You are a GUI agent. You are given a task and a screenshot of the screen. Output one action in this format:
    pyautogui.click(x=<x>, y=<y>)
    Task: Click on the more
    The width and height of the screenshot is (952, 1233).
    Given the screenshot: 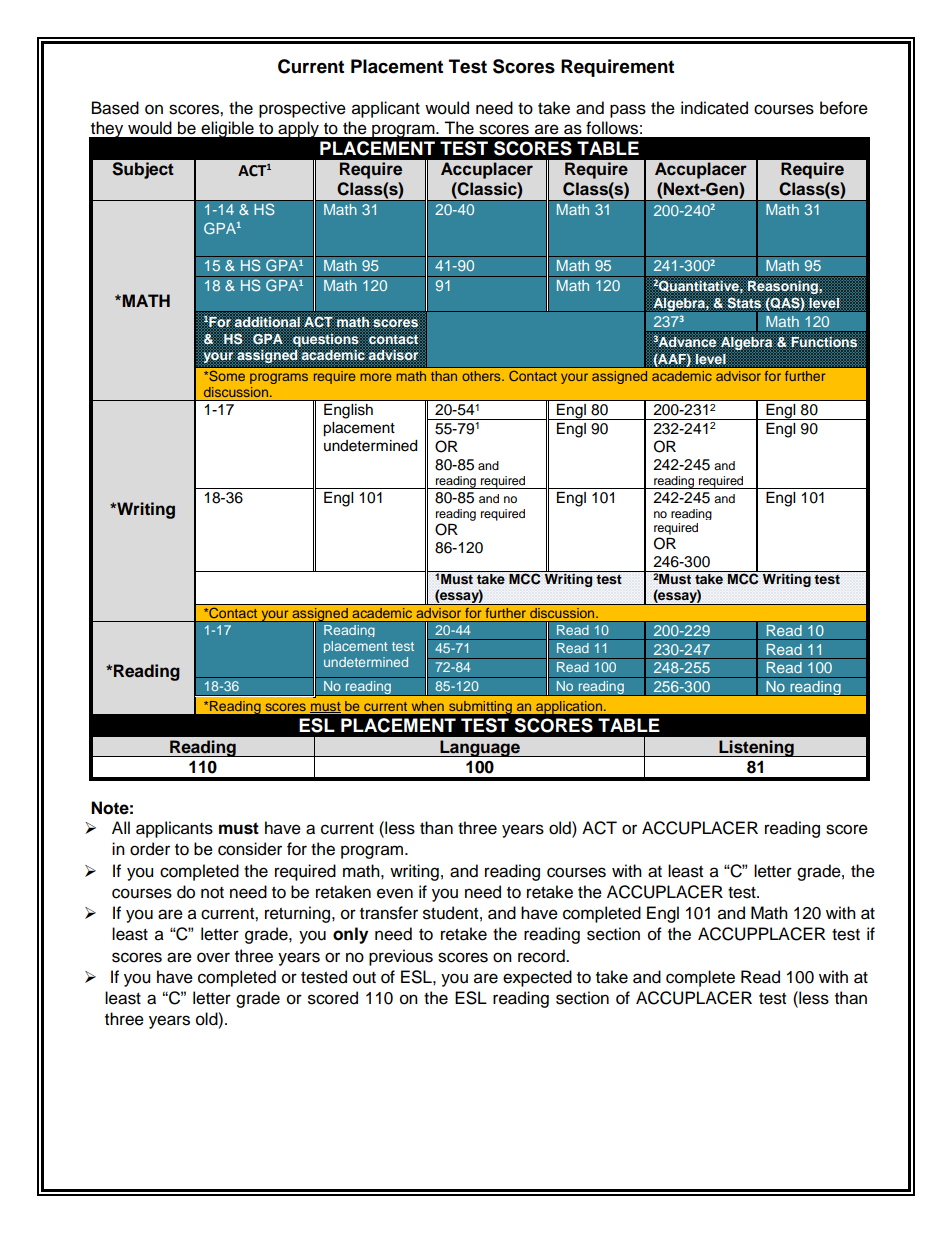 What is the action you would take?
    pyautogui.click(x=376, y=377)
